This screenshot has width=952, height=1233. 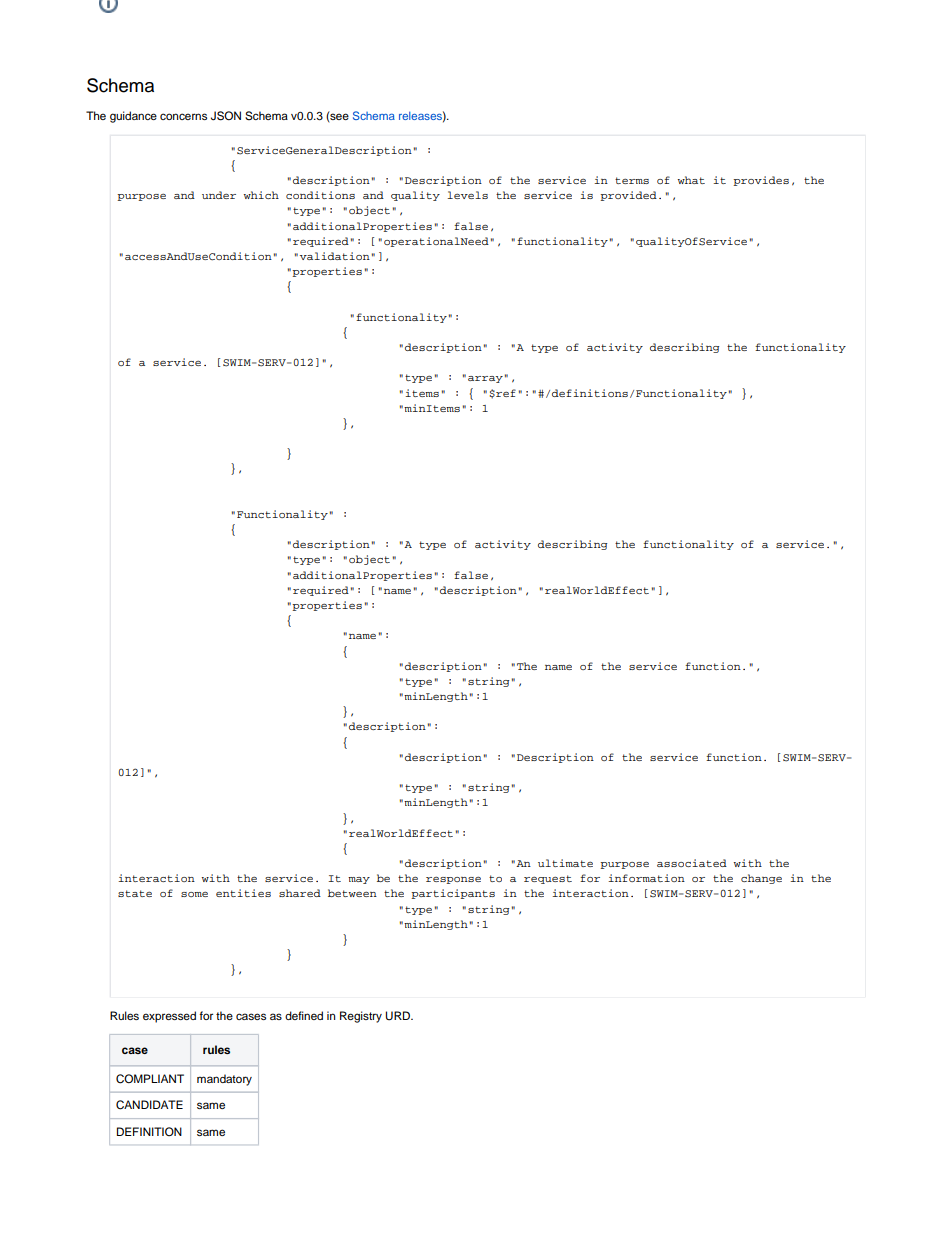 What do you see at coordinates (335, 256) in the screenshot?
I see `validation` at bounding box center [335, 256].
